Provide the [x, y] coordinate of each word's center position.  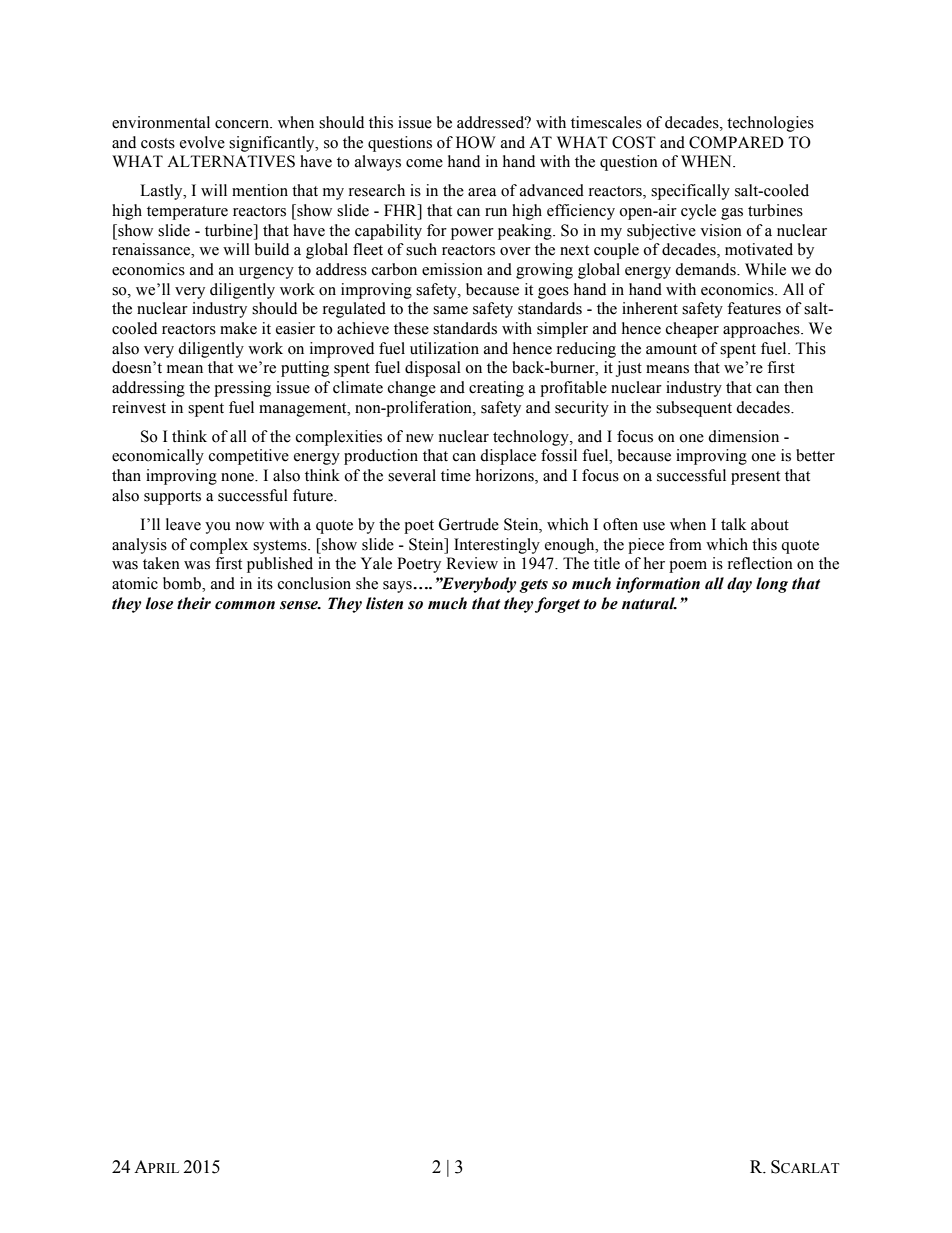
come [424, 163]
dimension [743, 436]
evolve [202, 142]
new [420, 438]
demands [706, 269]
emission [452, 269]
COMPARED [736, 142]
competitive [249, 457]
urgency [266, 273]
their [194, 603]
